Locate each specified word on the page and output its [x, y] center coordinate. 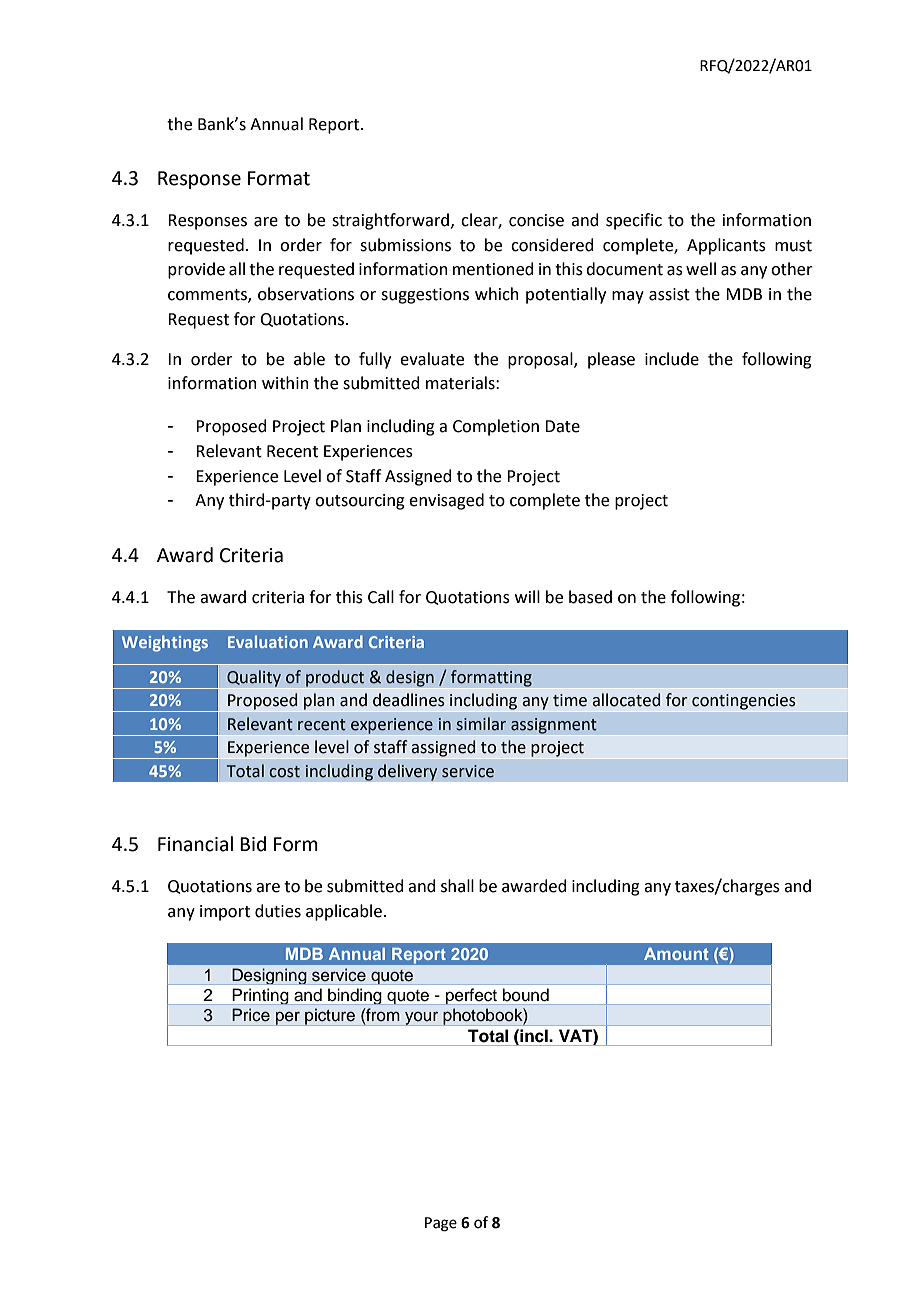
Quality [254, 678]
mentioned [493, 269]
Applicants [726, 246]
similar [481, 724]
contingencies [744, 702]
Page [441, 1224]
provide [196, 270]
